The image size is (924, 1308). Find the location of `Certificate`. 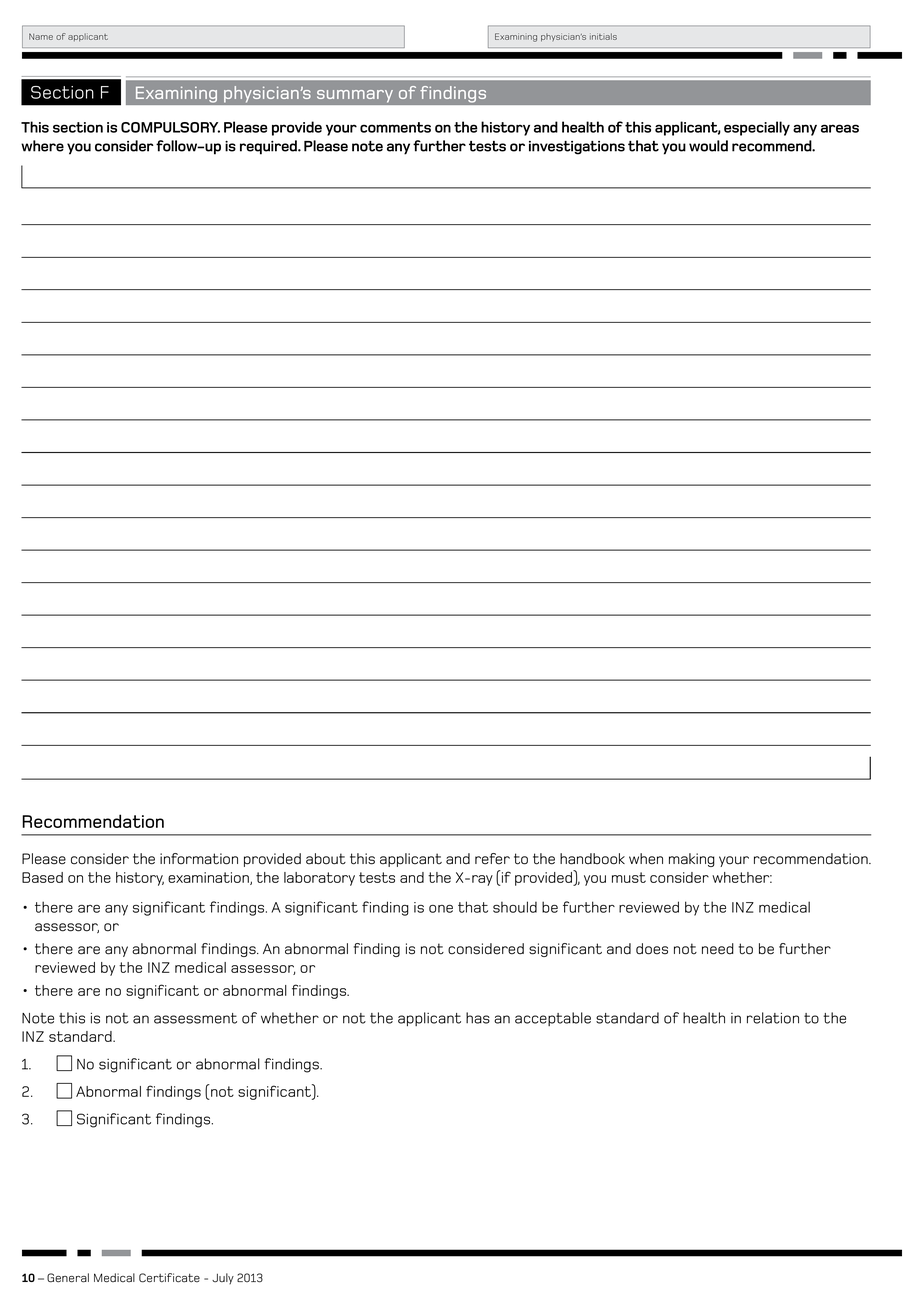

Certificate is located at coordinates (169, 1278).
